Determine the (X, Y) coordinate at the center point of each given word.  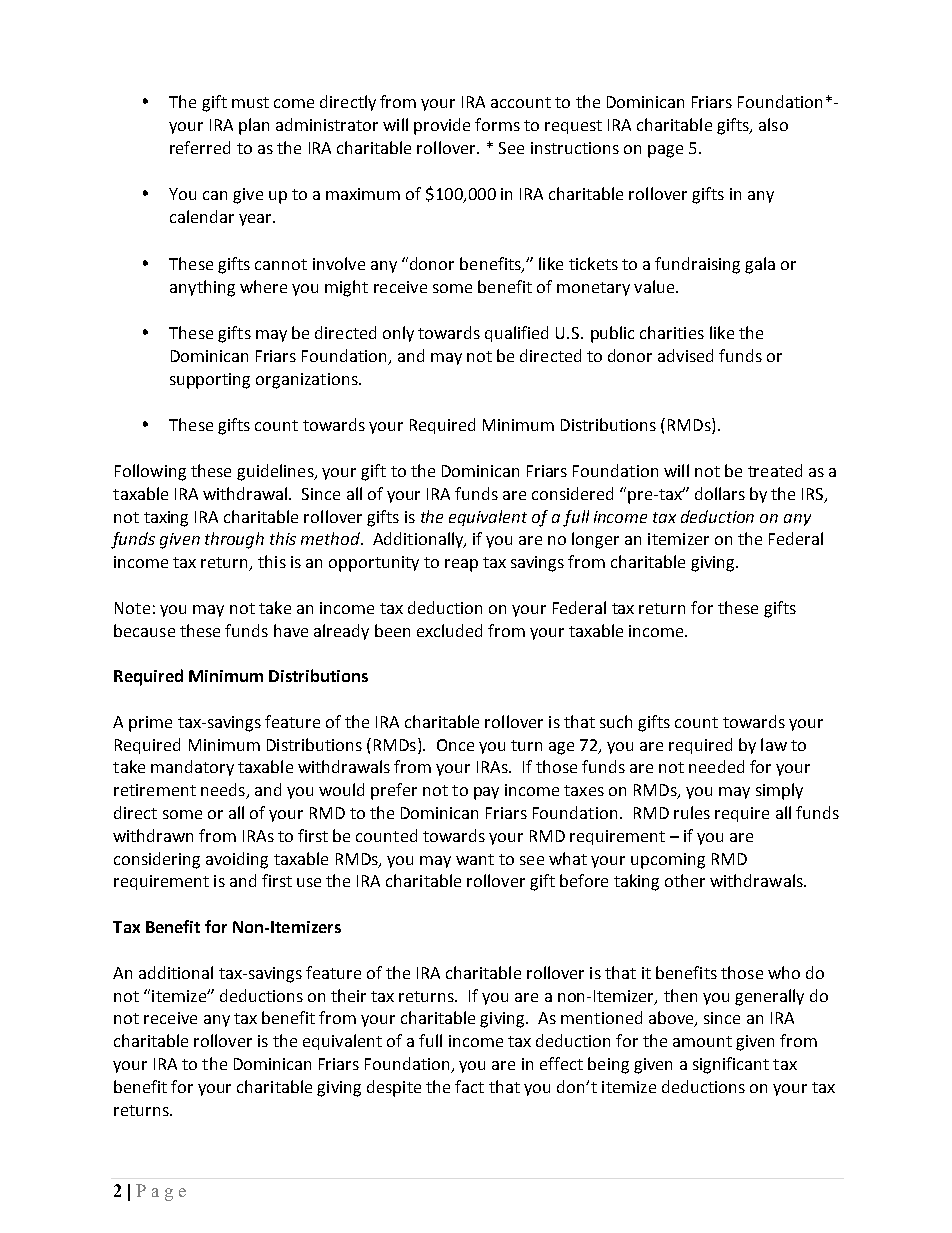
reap (461, 565)
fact (469, 1086)
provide (442, 126)
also (773, 124)
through (234, 540)
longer (595, 540)
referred (200, 147)
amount (702, 1041)
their (348, 995)
